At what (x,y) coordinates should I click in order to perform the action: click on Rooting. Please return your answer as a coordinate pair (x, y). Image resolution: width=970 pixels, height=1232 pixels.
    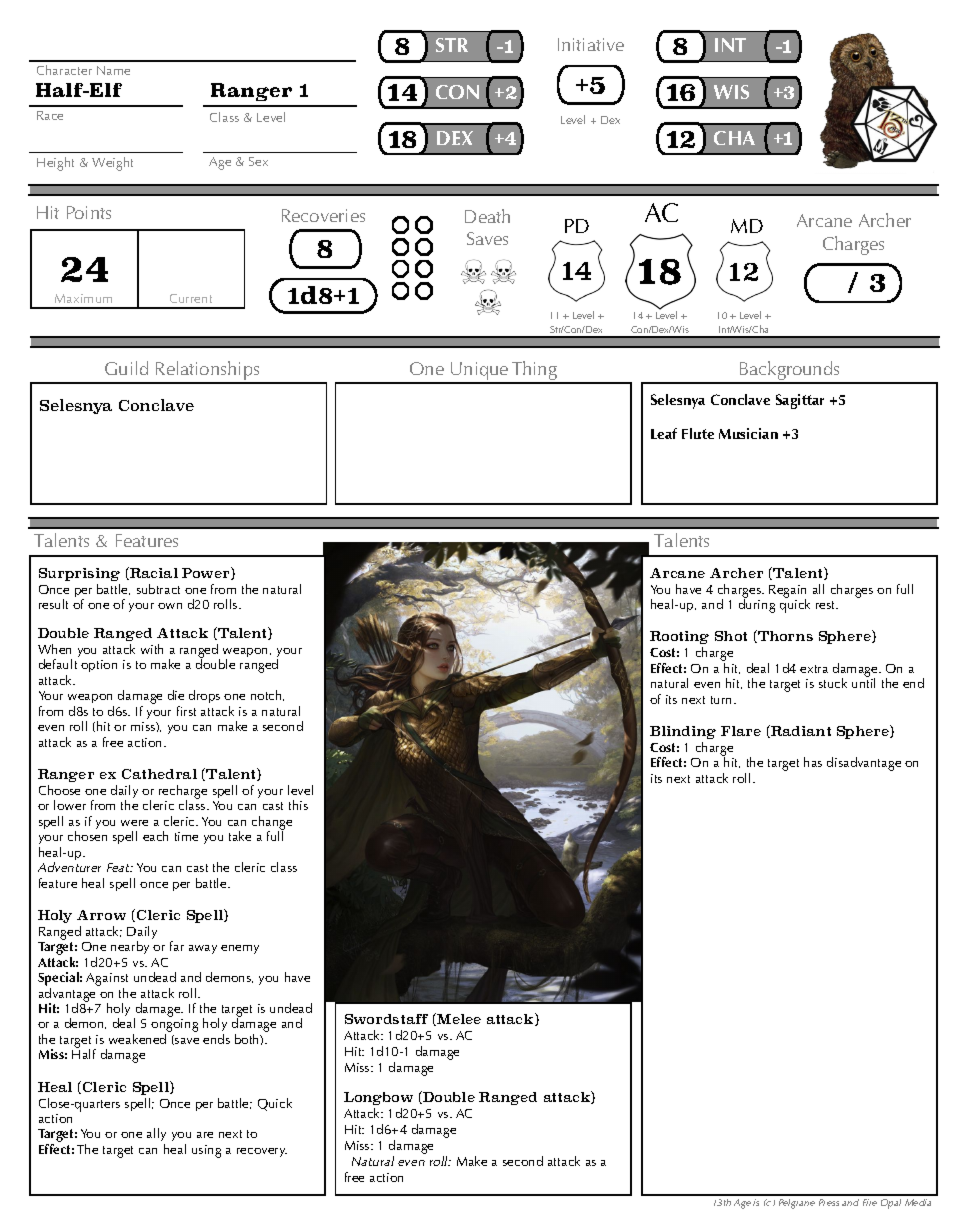
    Looking at the image, I should click on (679, 637).
